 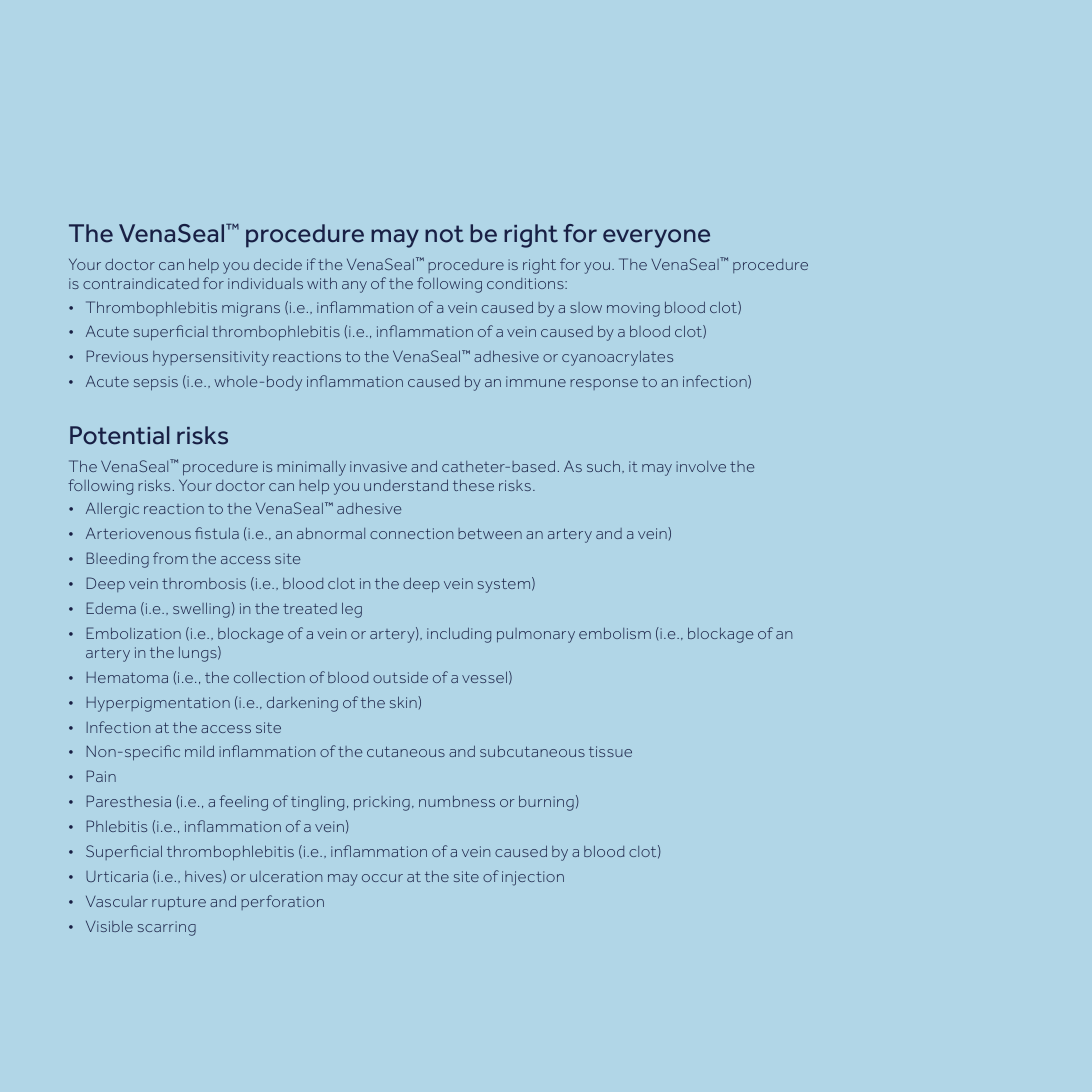 What do you see at coordinates (378, 466) in the image?
I see `invasive` at bounding box center [378, 466].
